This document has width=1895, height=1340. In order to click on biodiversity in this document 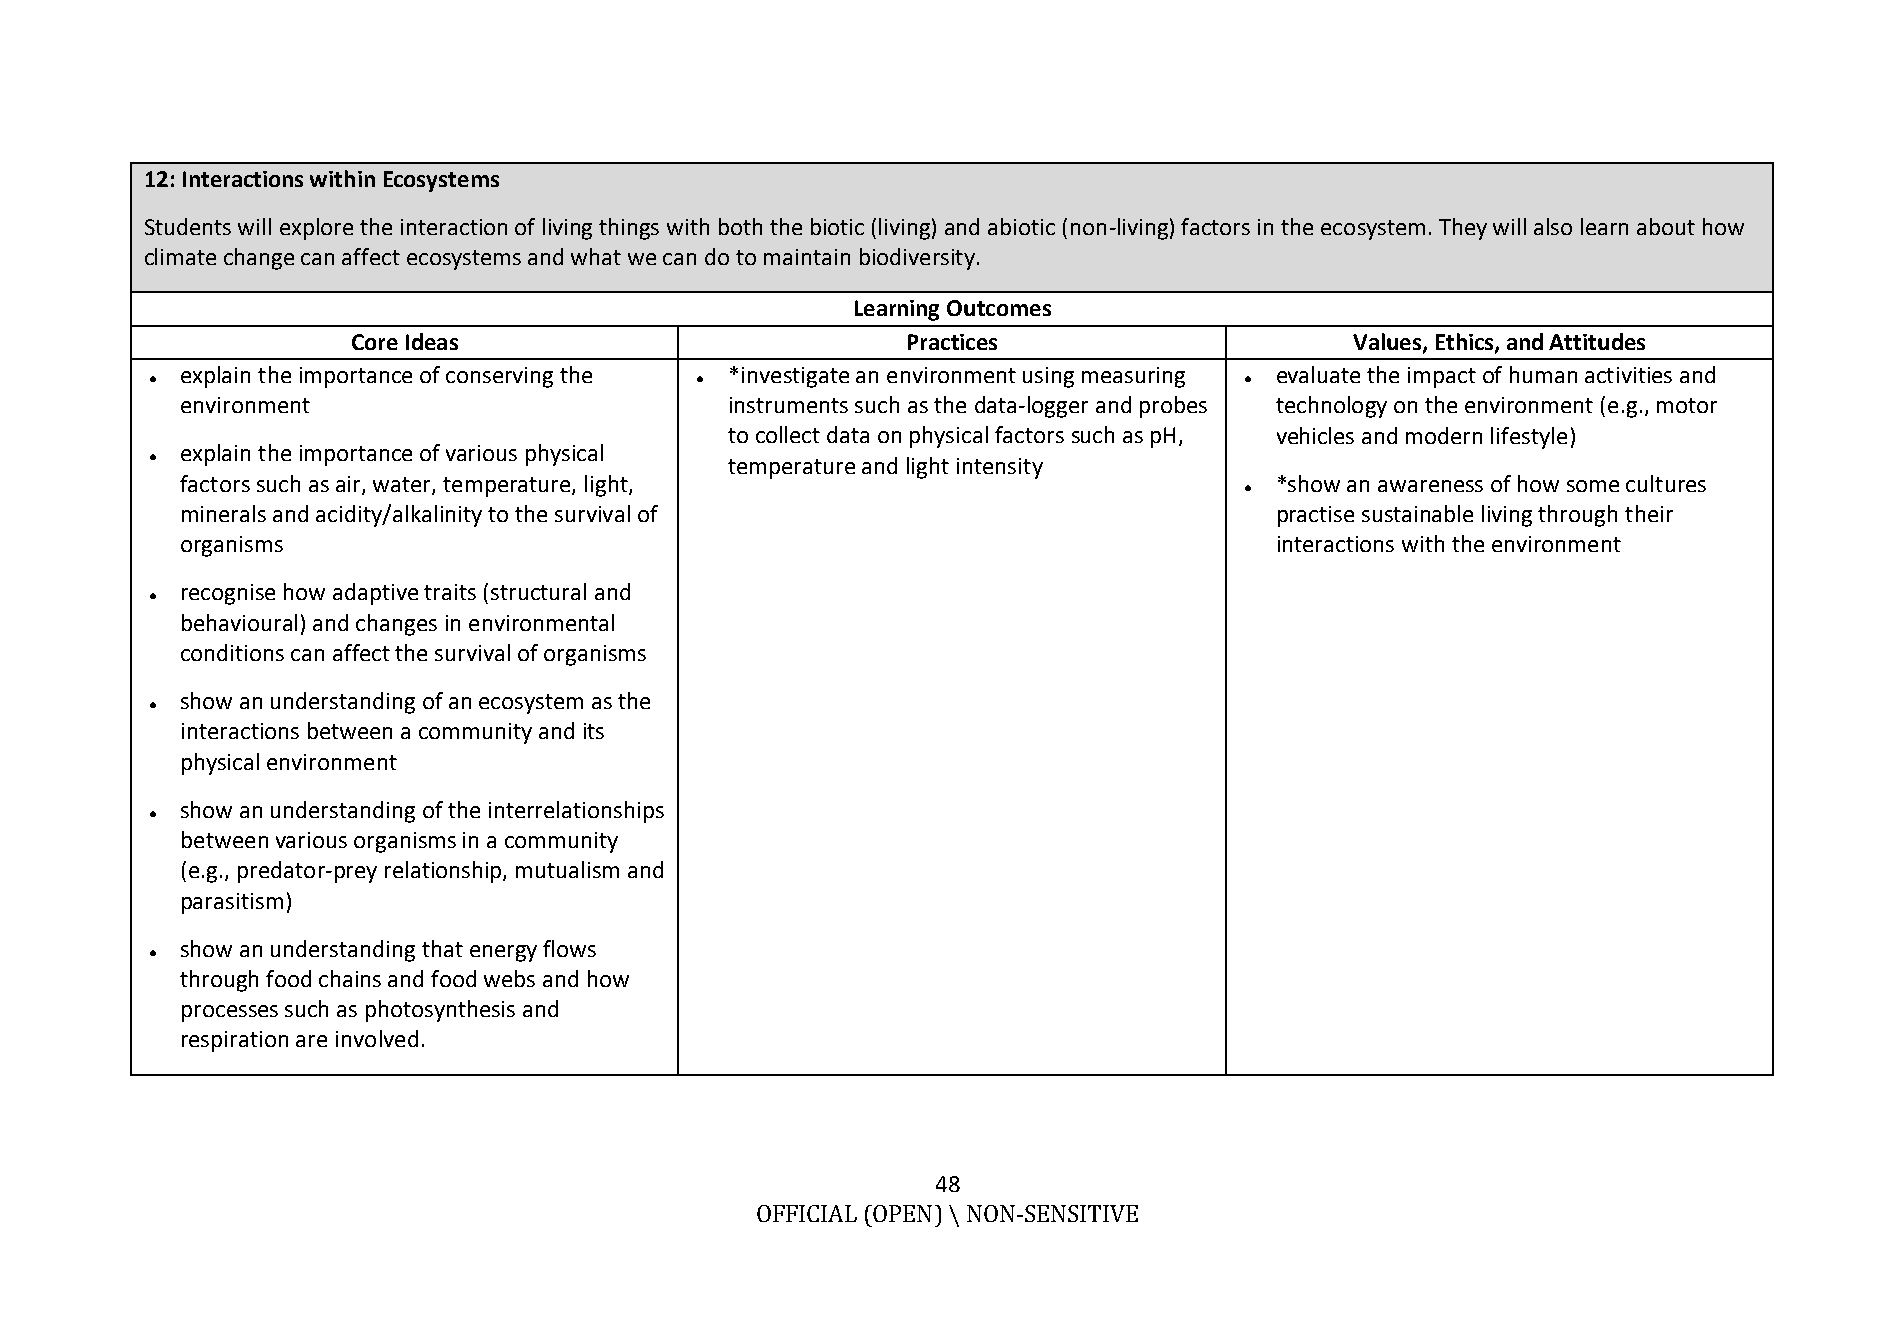, I will do `click(917, 259)`.
